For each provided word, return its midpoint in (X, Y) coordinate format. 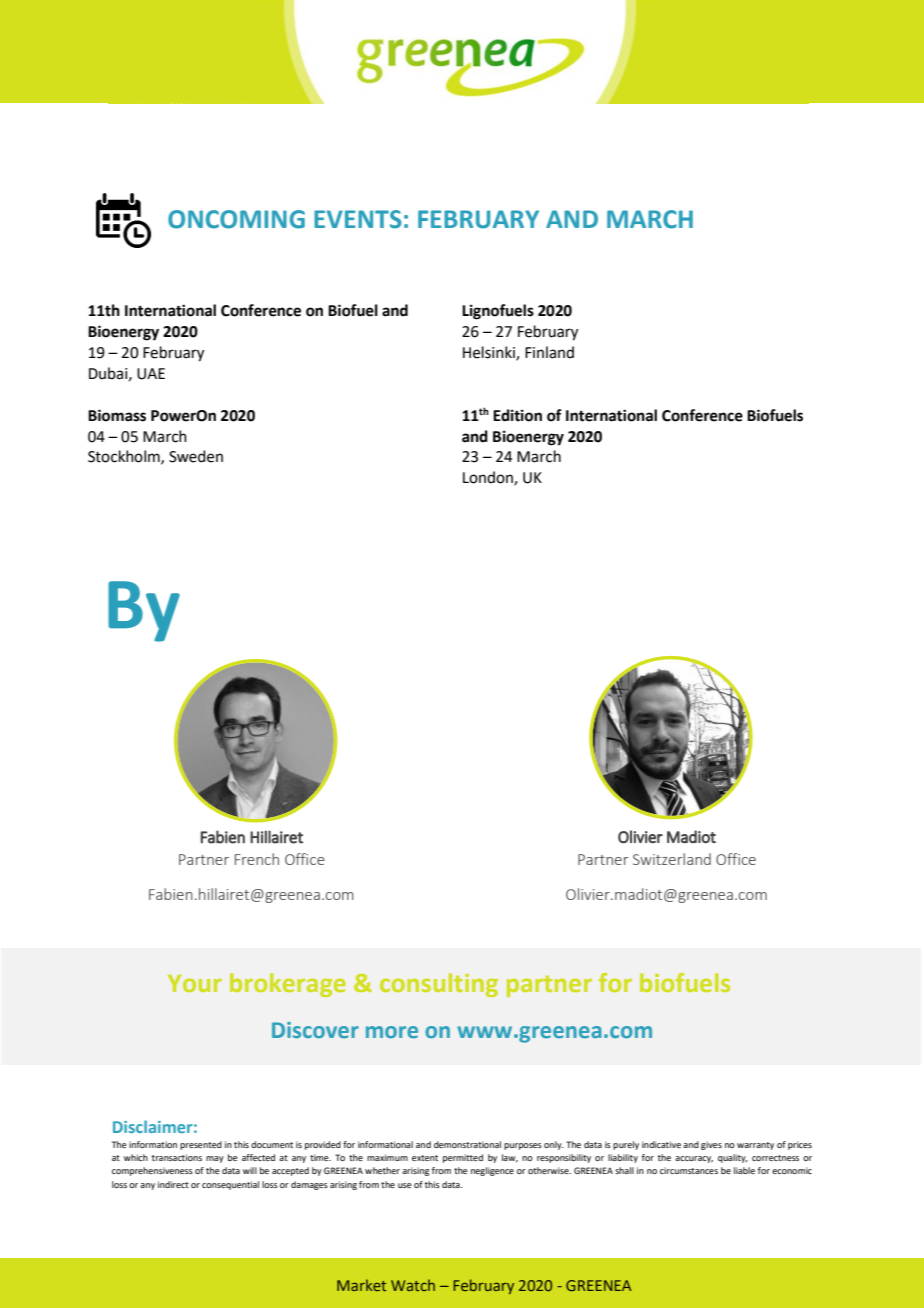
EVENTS (358, 219)
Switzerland (672, 859)
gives (711, 1145)
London (489, 478)
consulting (439, 985)
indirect (173, 1184)
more (392, 1032)
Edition (517, 415)
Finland (549, 352)
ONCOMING (236, 219)
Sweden (196, 456)
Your (195, 983)
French (257, 859)
